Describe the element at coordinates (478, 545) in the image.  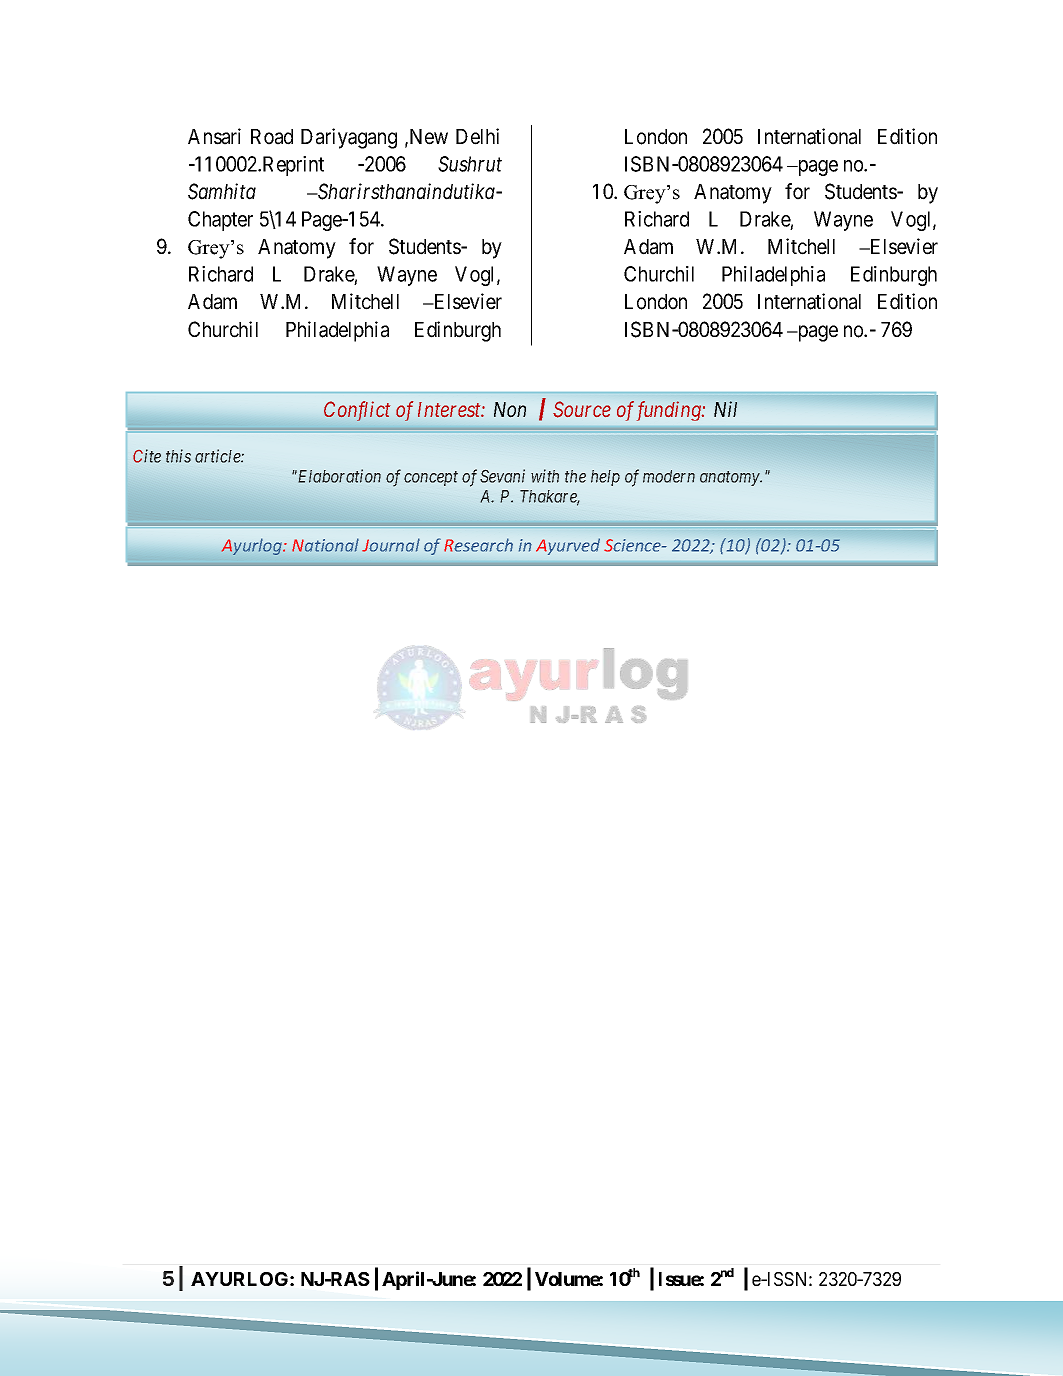
I see `Research` at that location.
